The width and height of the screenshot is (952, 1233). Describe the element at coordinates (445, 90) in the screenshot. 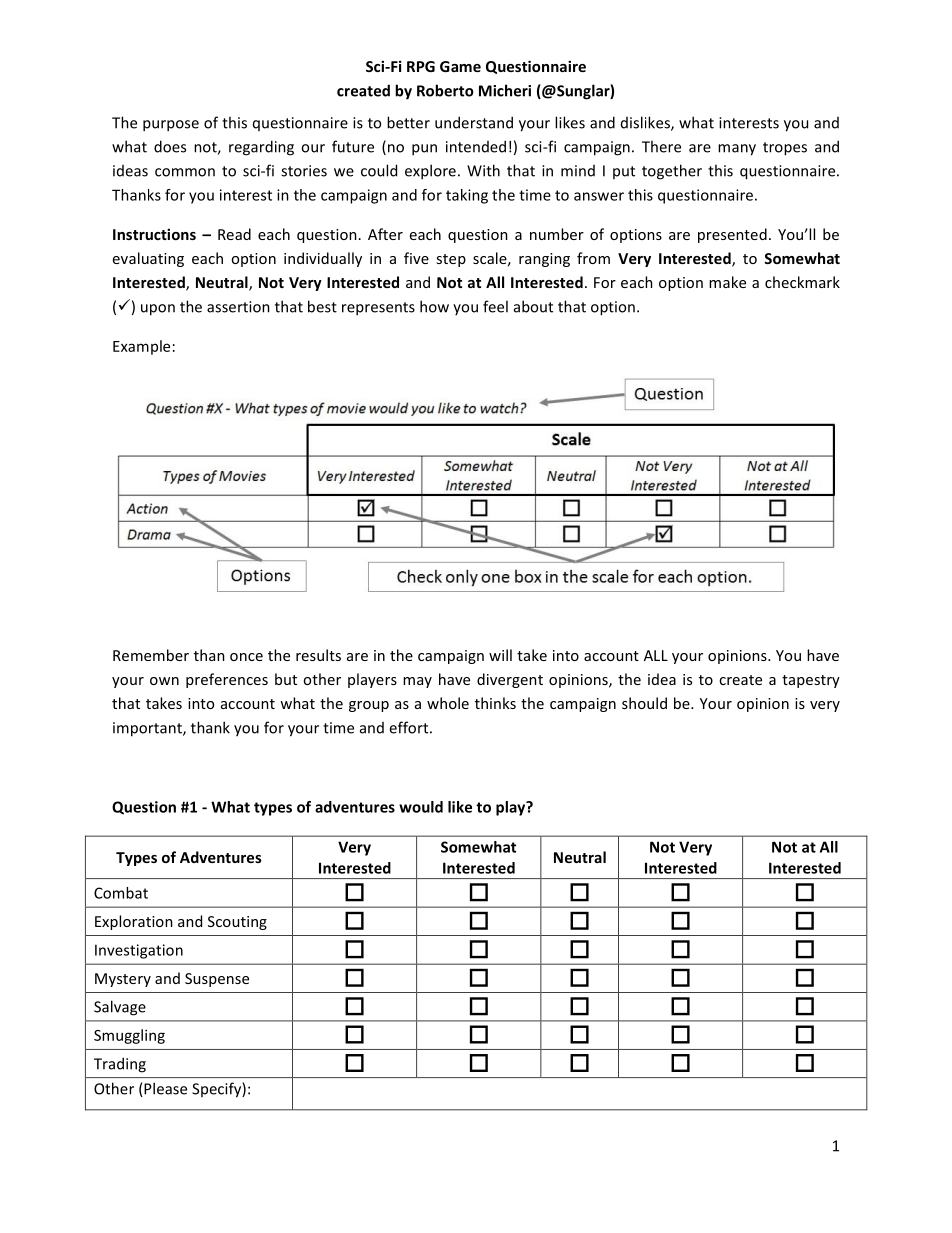

I see `Roberto` at that location.
